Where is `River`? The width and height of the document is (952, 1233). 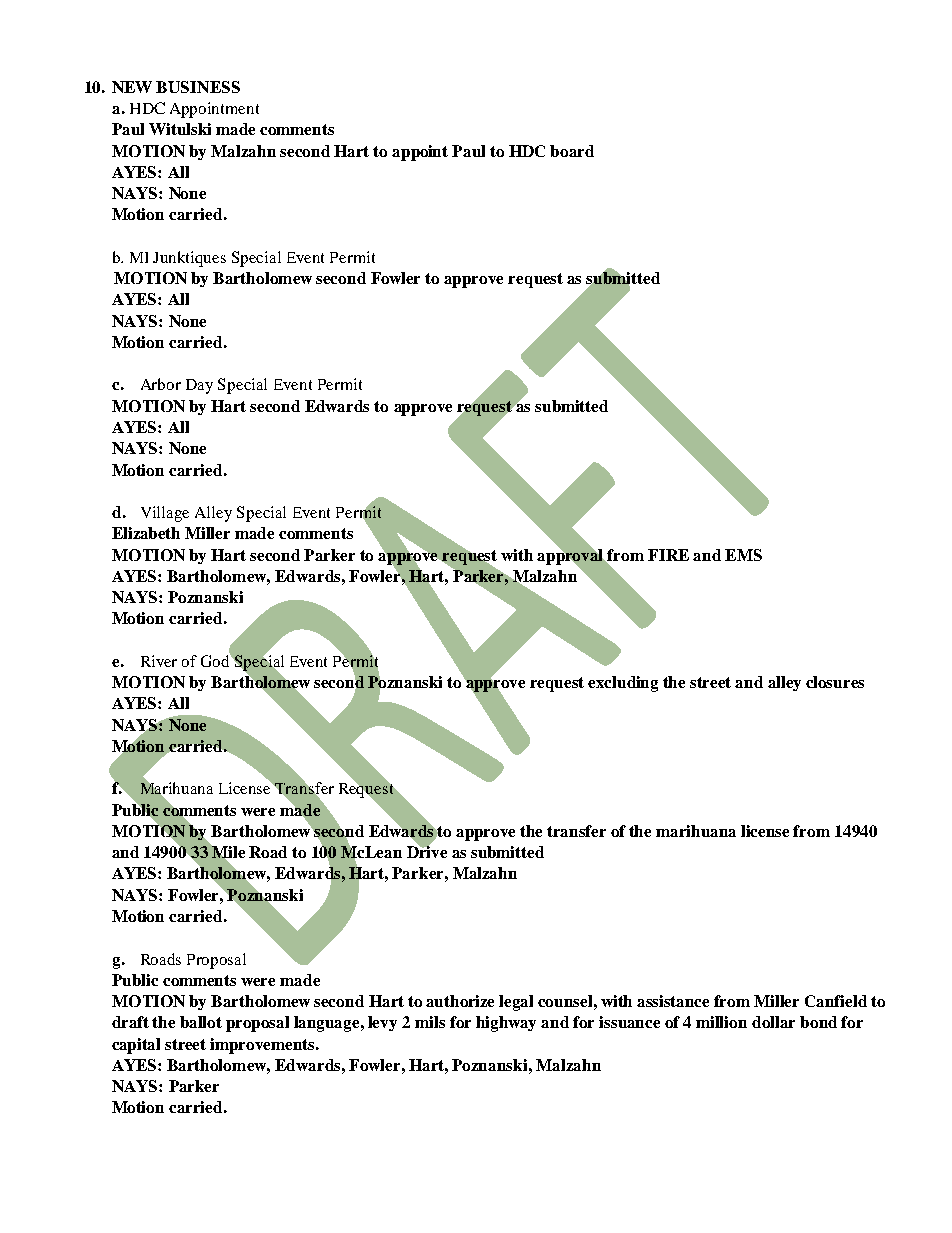 River is located at coordinates (159, 661).
